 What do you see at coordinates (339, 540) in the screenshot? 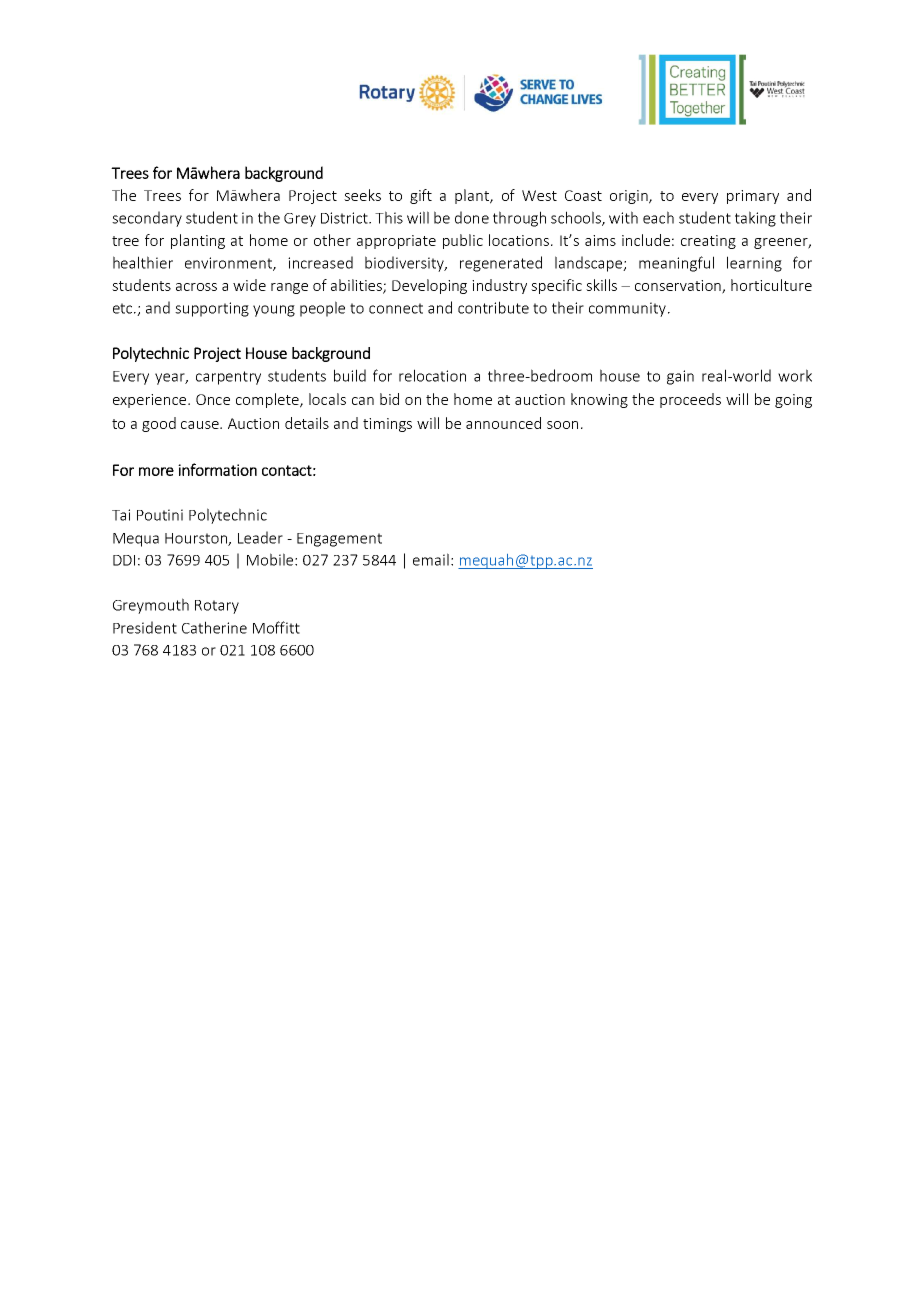
I see `Engagement` at bounding box center [339, 540].
